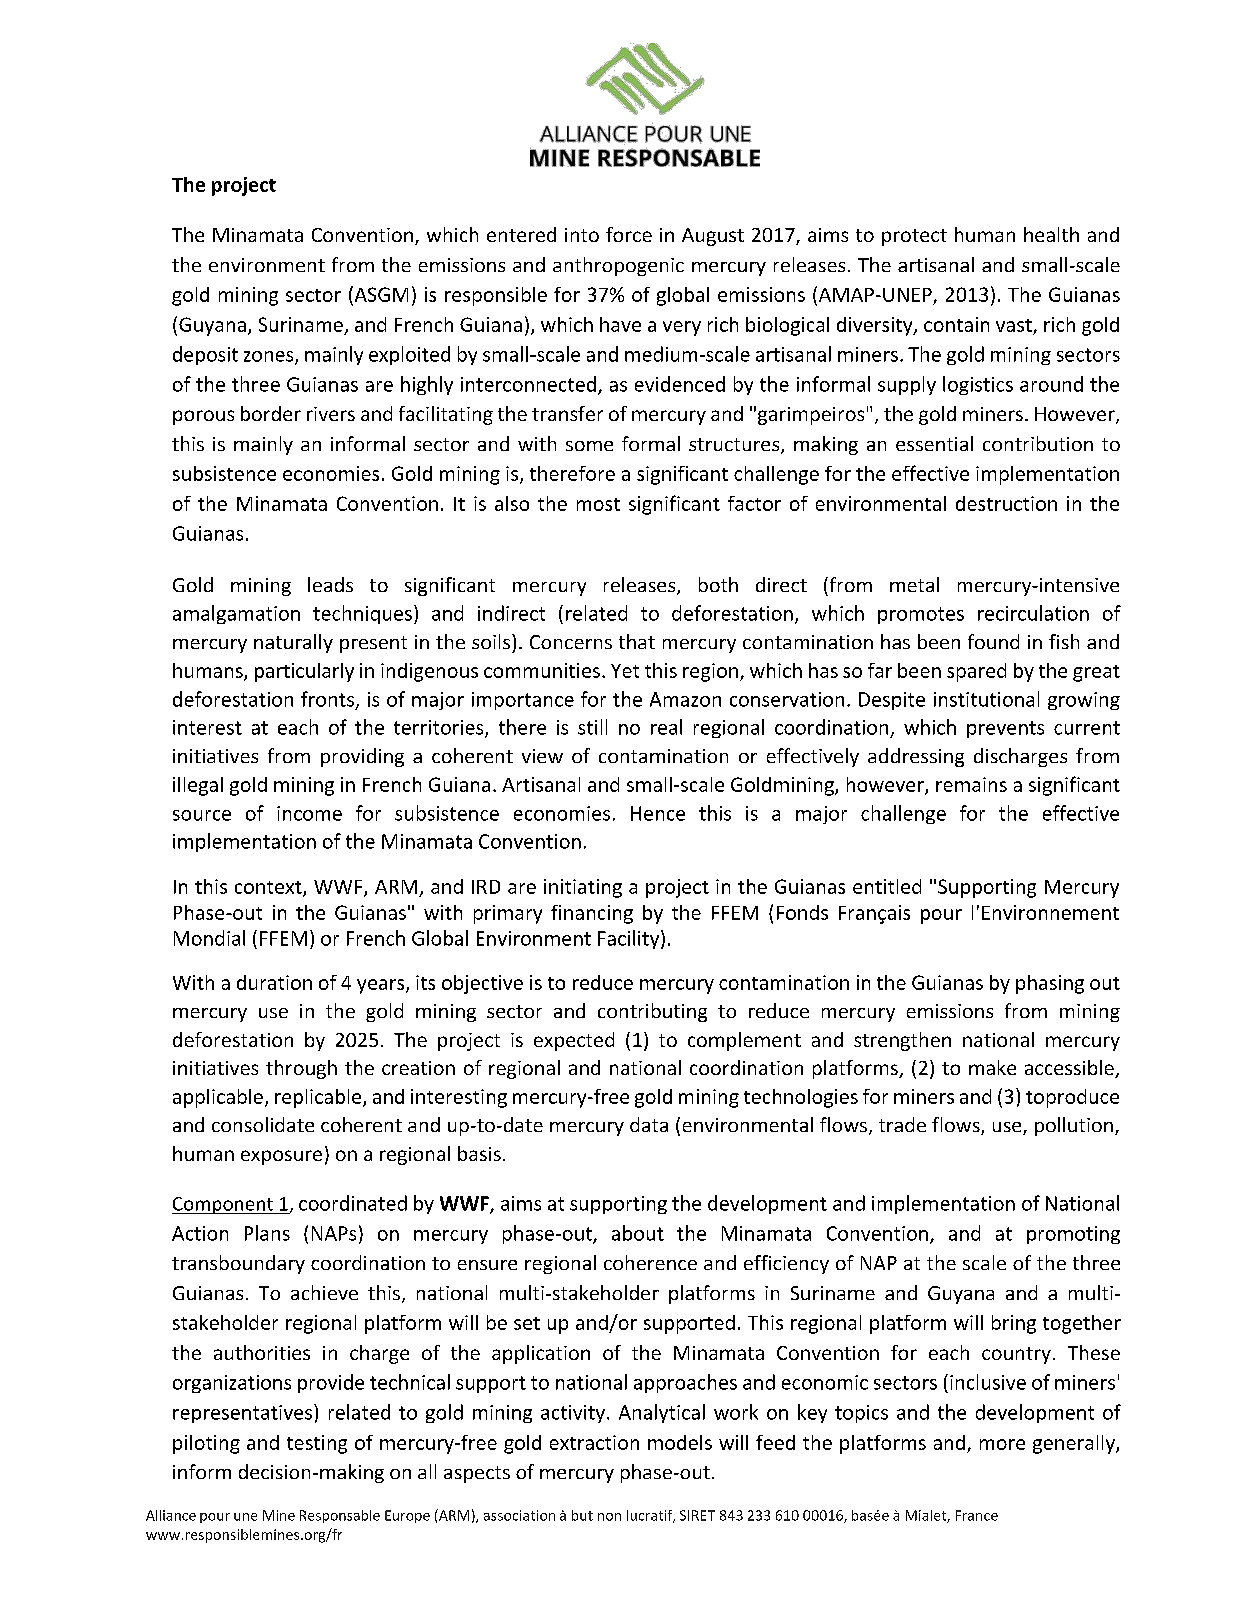  Describe the element at coordinates (409, 355) in the document. I see `exploited` at that location.
